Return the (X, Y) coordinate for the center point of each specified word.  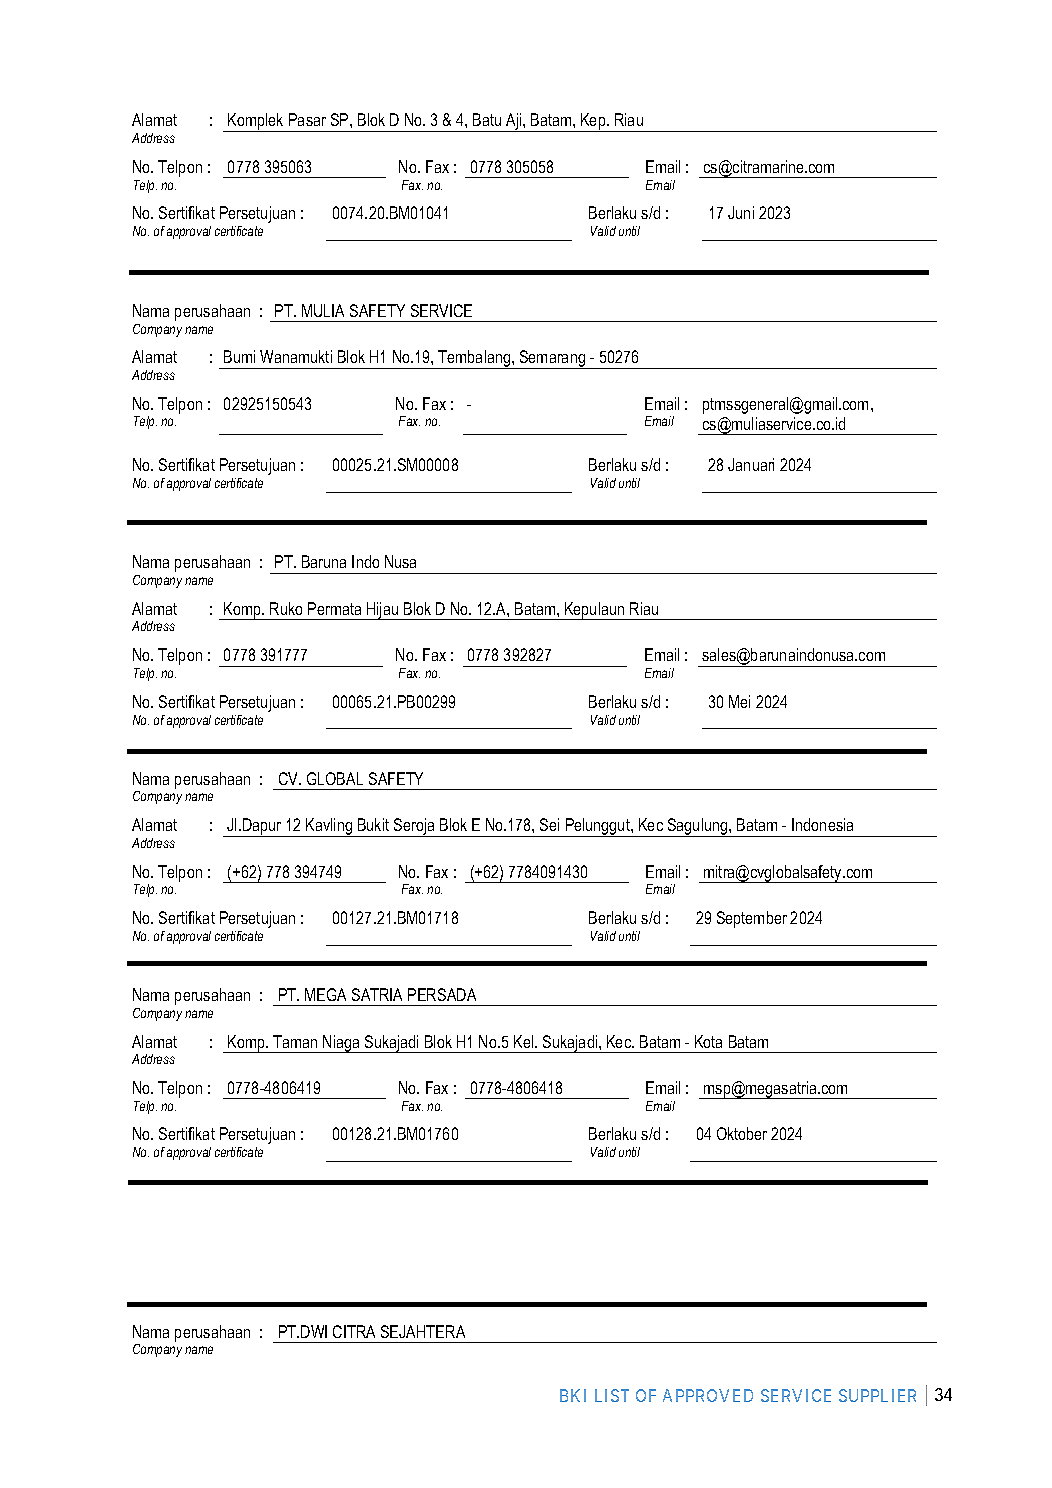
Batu (487, 119)
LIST (612, 1395)
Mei (739, 701)
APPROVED (708, 1395)
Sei (549, 824)
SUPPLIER (877, 1395)
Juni (741, 212)
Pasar (307, 119)
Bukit (373, 824)
